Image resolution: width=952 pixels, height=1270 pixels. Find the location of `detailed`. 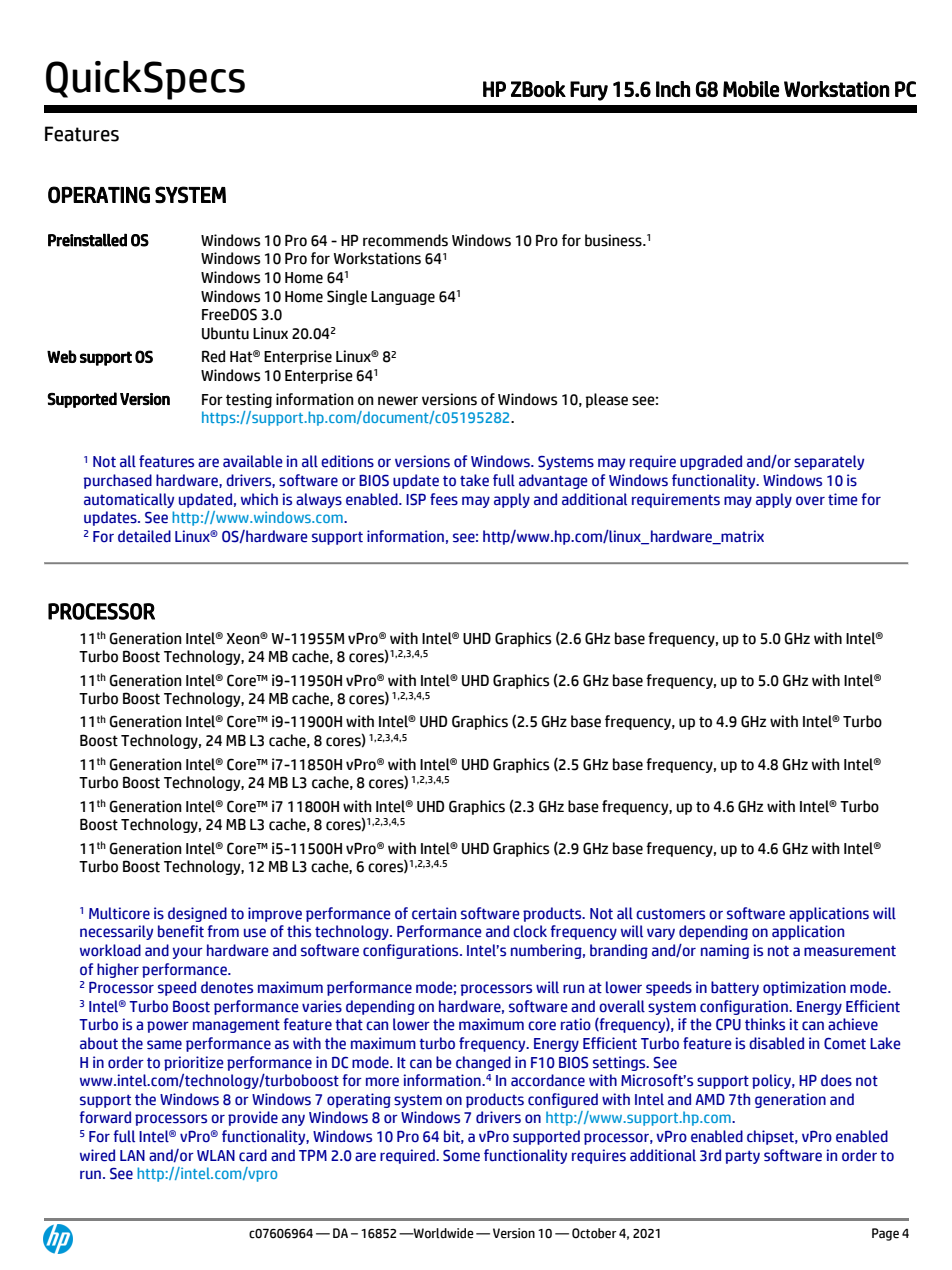

detailed is located at coordinates (144, 536).
